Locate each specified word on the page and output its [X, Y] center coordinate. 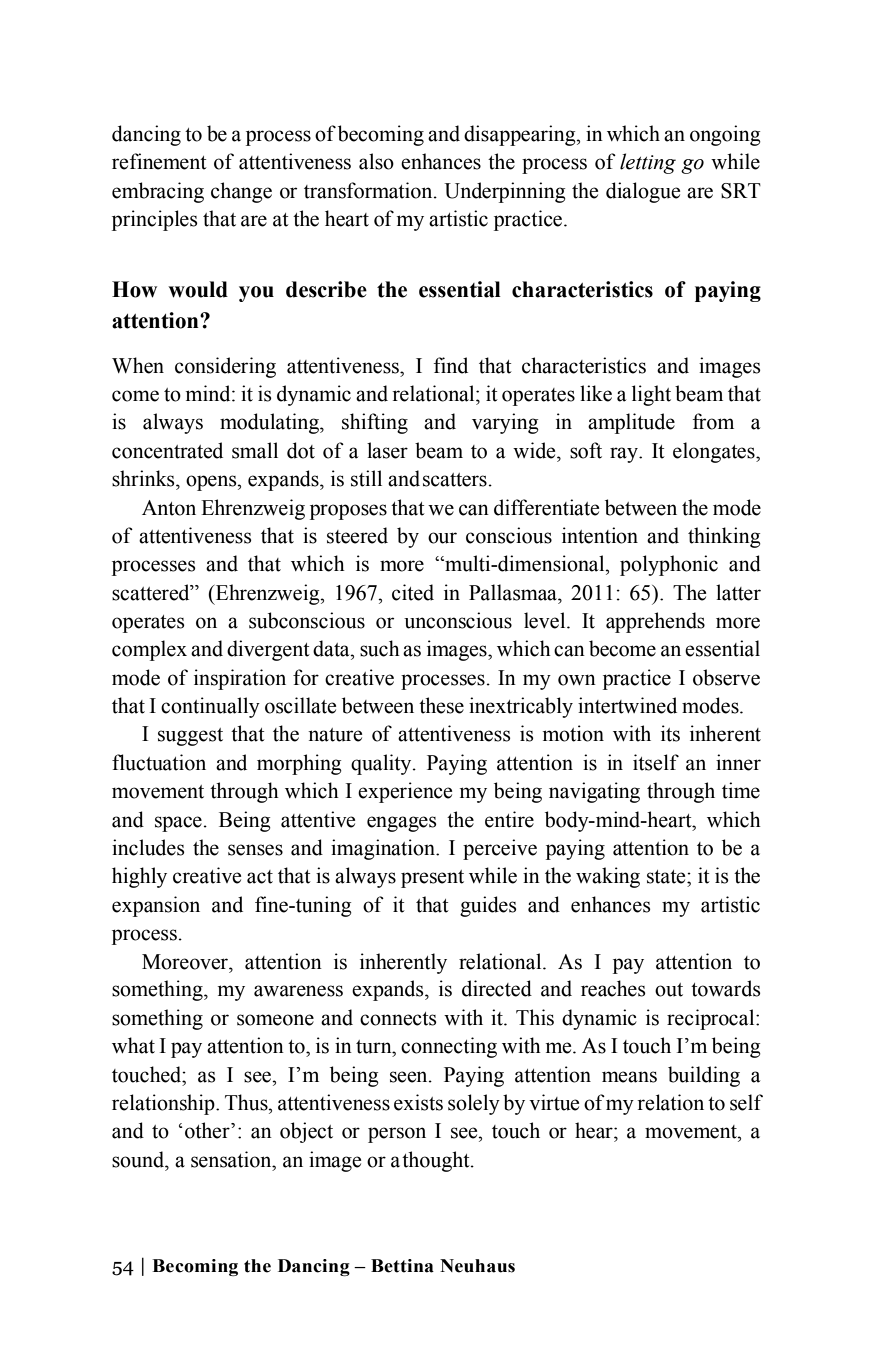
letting [648, 163]
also [376, 161]
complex [149, 650]
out [669, 990]
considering [225, 367]
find [451, 365]
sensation [232, 1159]
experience [405, 792]
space [178, 824]
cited [413, 592]
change [241, 192]
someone [275, 1020]
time [741, 790]
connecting [449, 1047]
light [651, 395]
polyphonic [669, 565]
